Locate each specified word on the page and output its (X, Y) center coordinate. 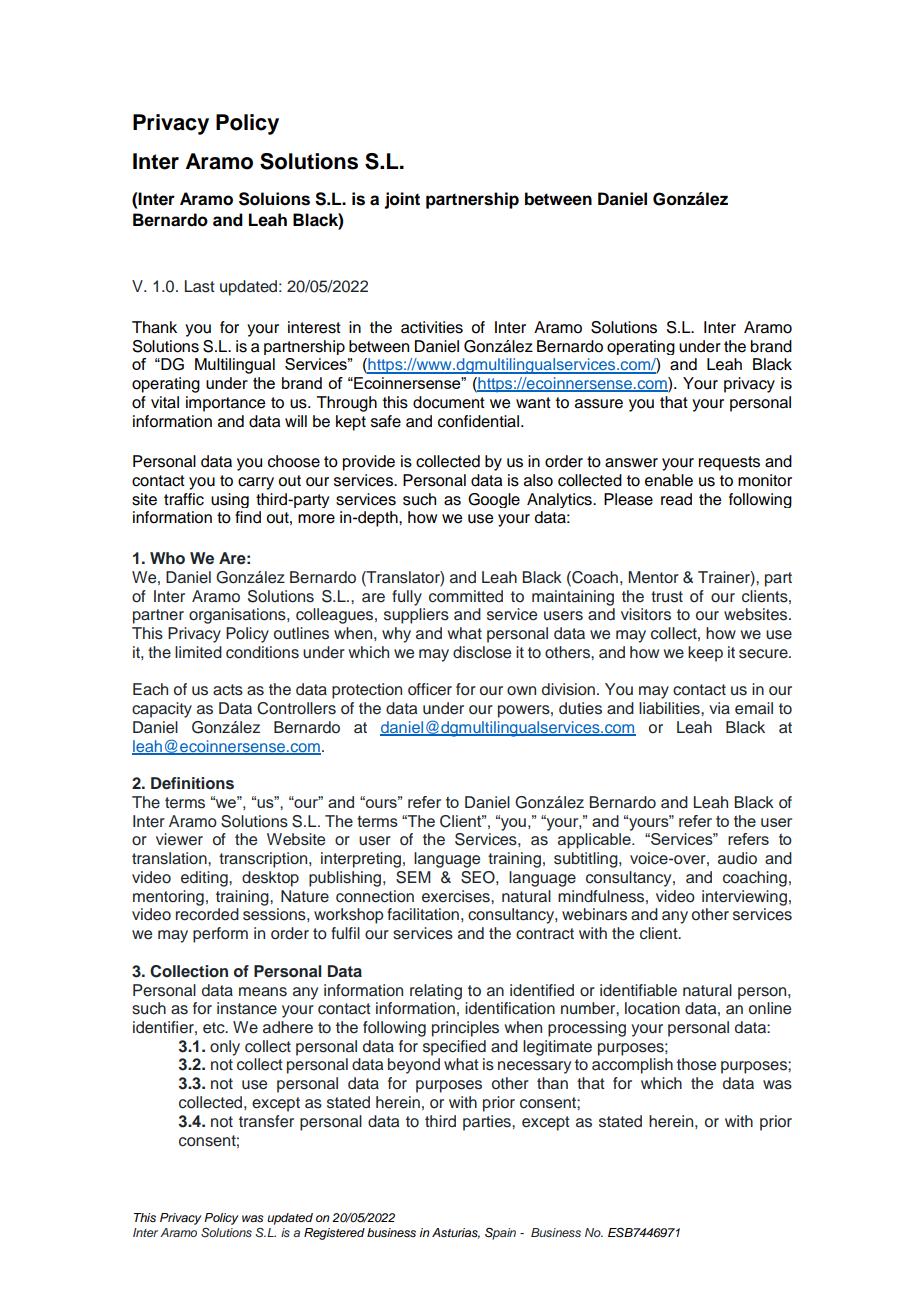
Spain (500, 1234)
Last (200, 286)
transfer (266, 1121)
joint (402, 200)
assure (599, 404)
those (696, 1064)
